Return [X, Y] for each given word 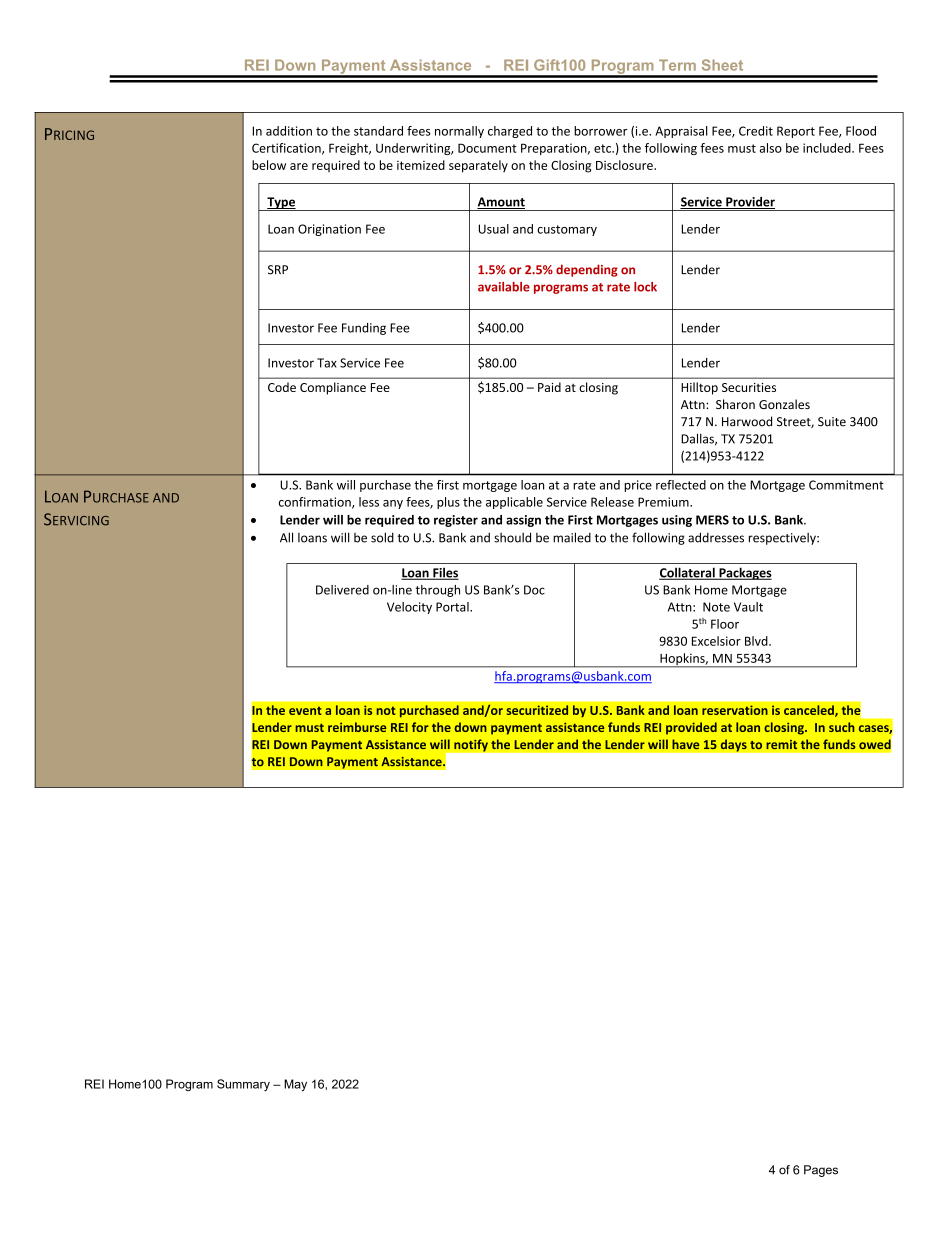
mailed [572, 537]
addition [289, 131]
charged [510, 132]
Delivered [342, 590]
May [295, 1085]
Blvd [757, 641]
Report [796, 132]
